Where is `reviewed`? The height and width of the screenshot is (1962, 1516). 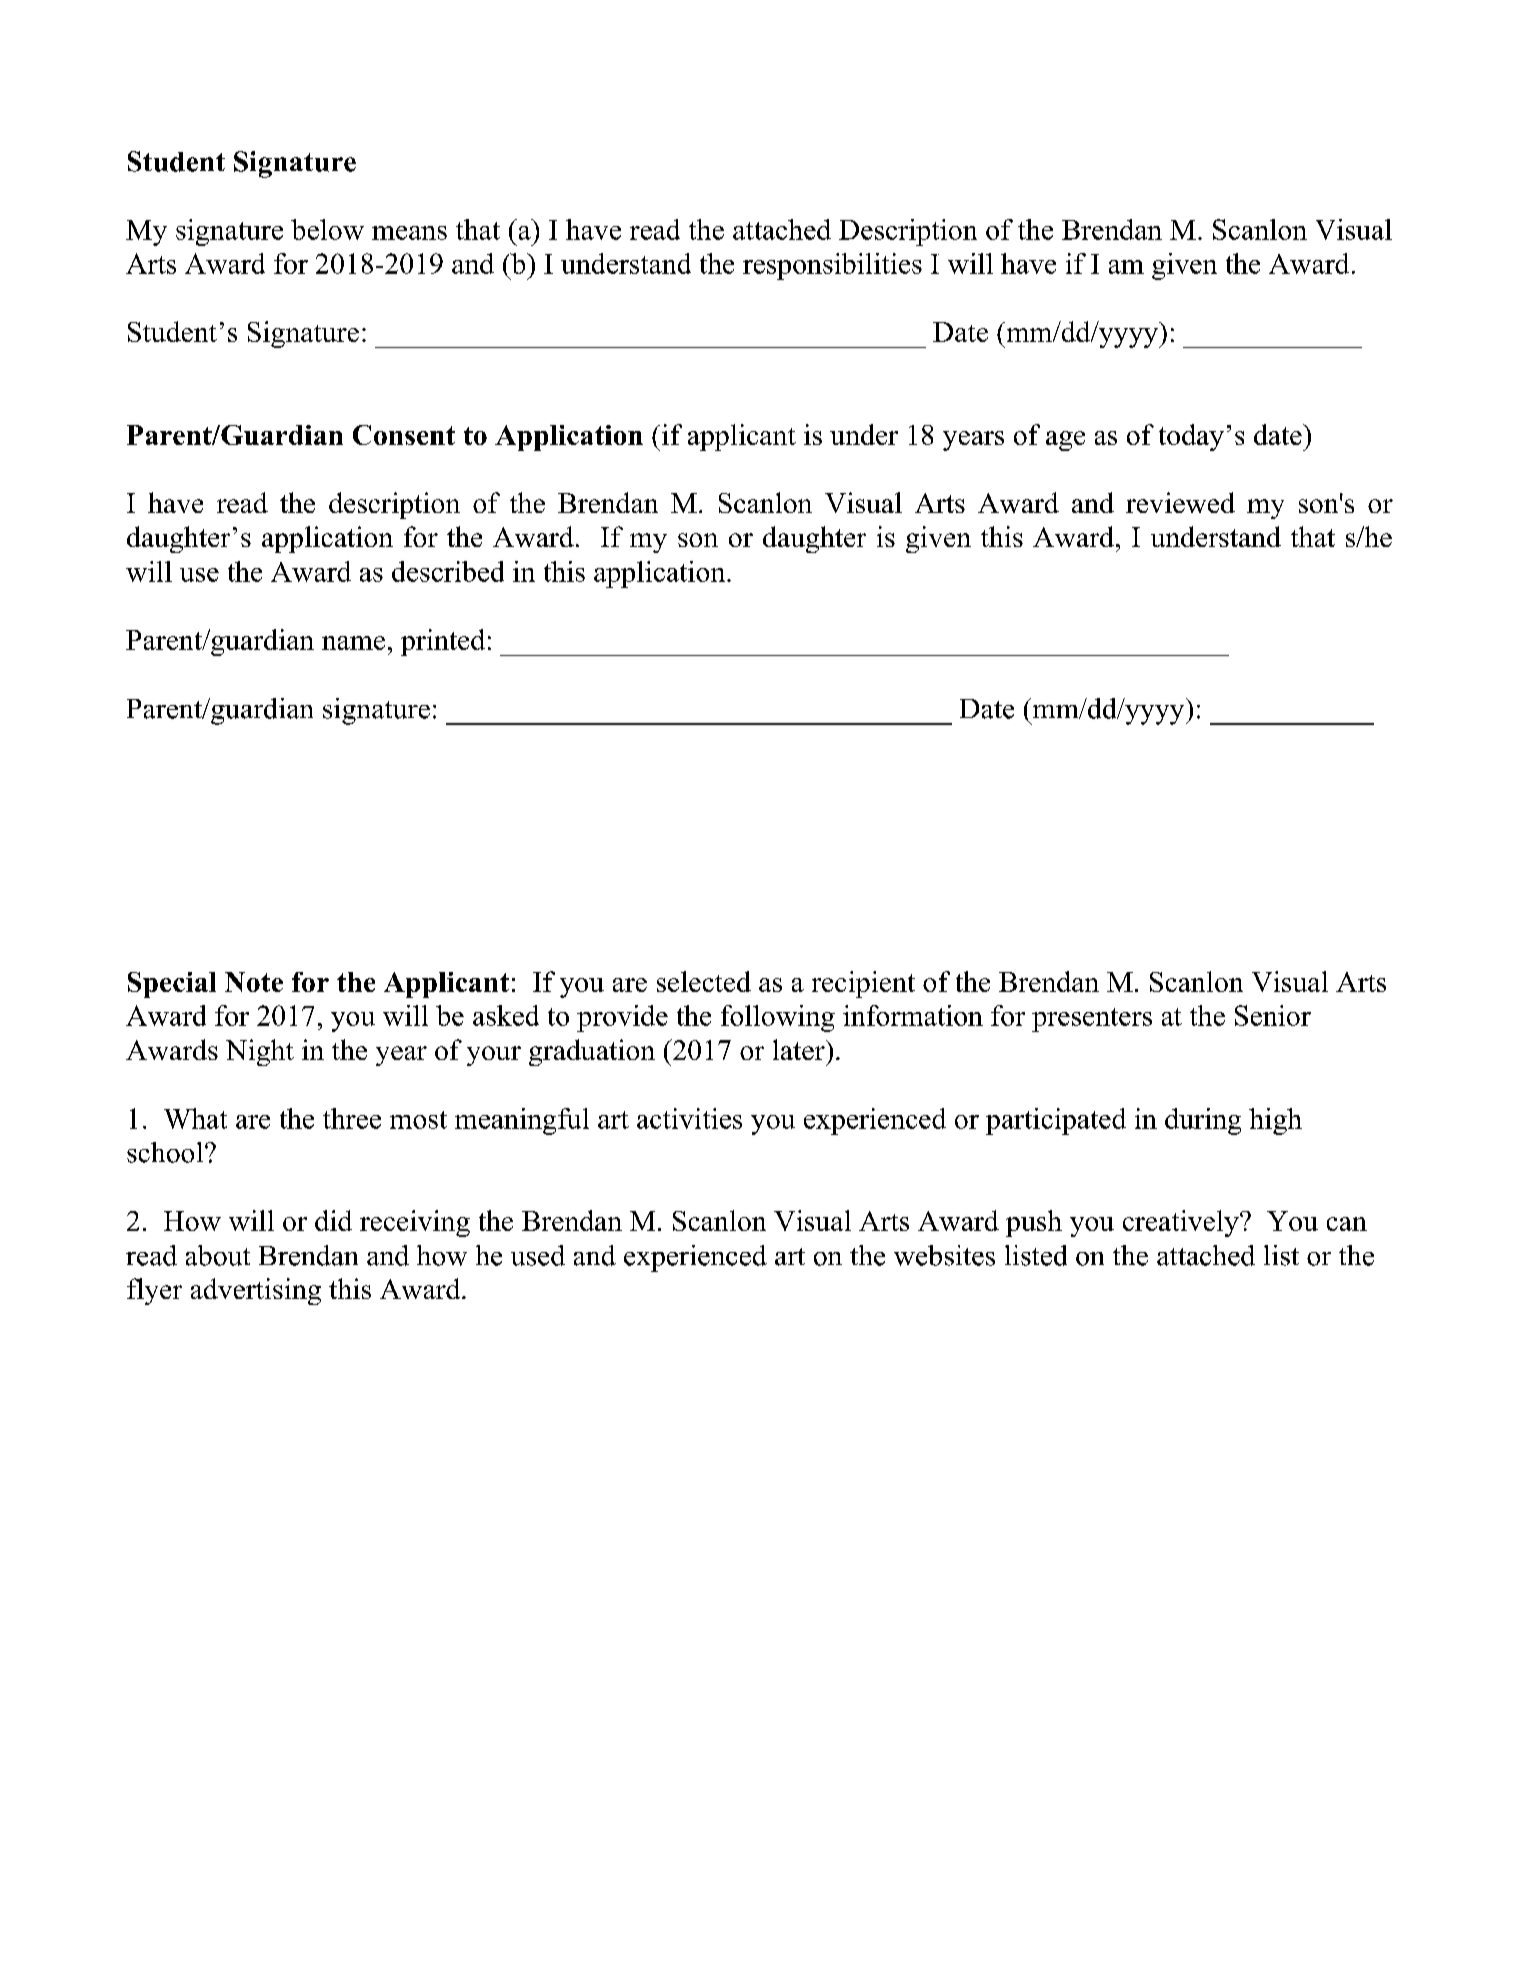
reviewed is located at coordinates (1180, 502).
